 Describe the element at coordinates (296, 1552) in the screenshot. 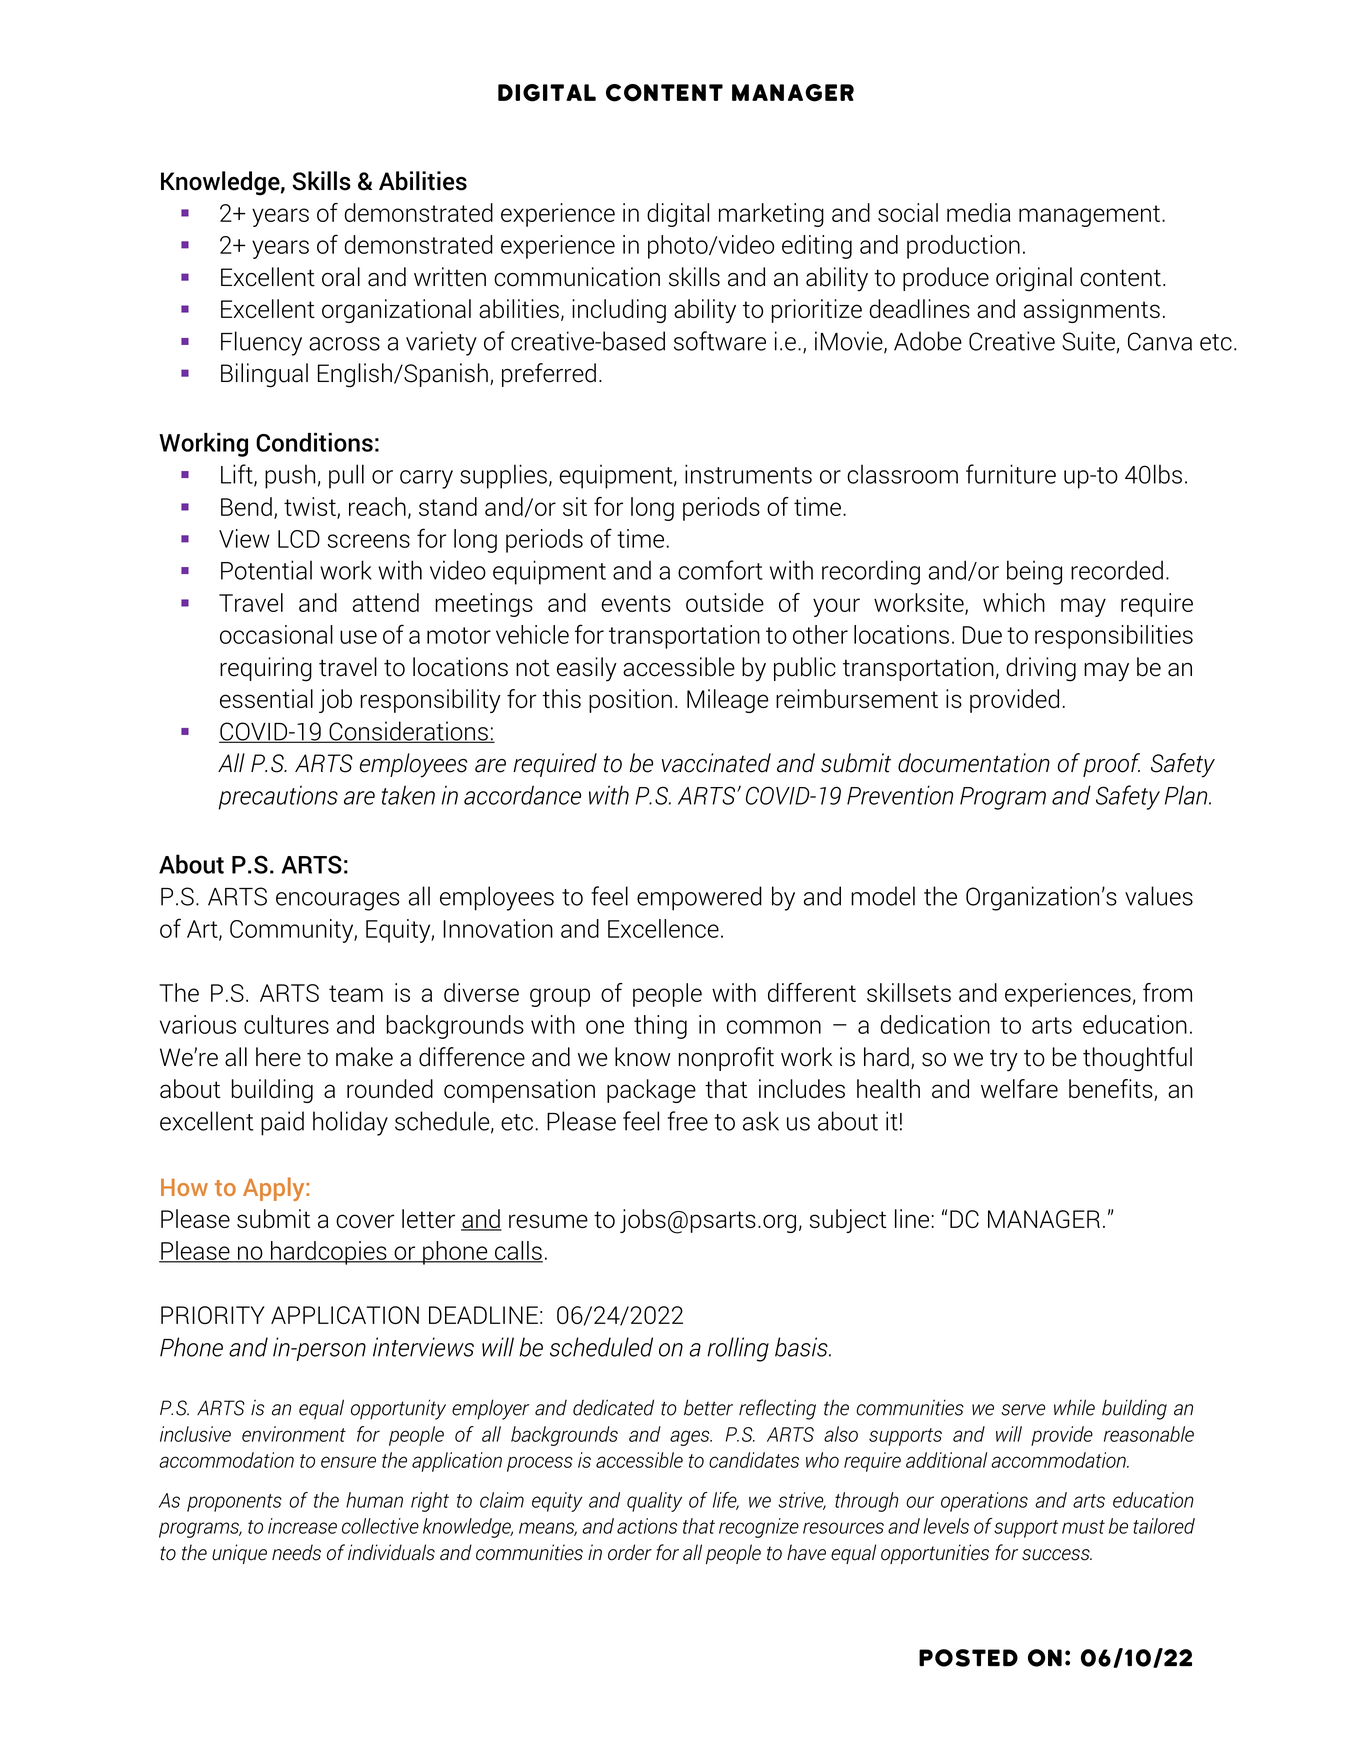

I see `needs` at that location.
